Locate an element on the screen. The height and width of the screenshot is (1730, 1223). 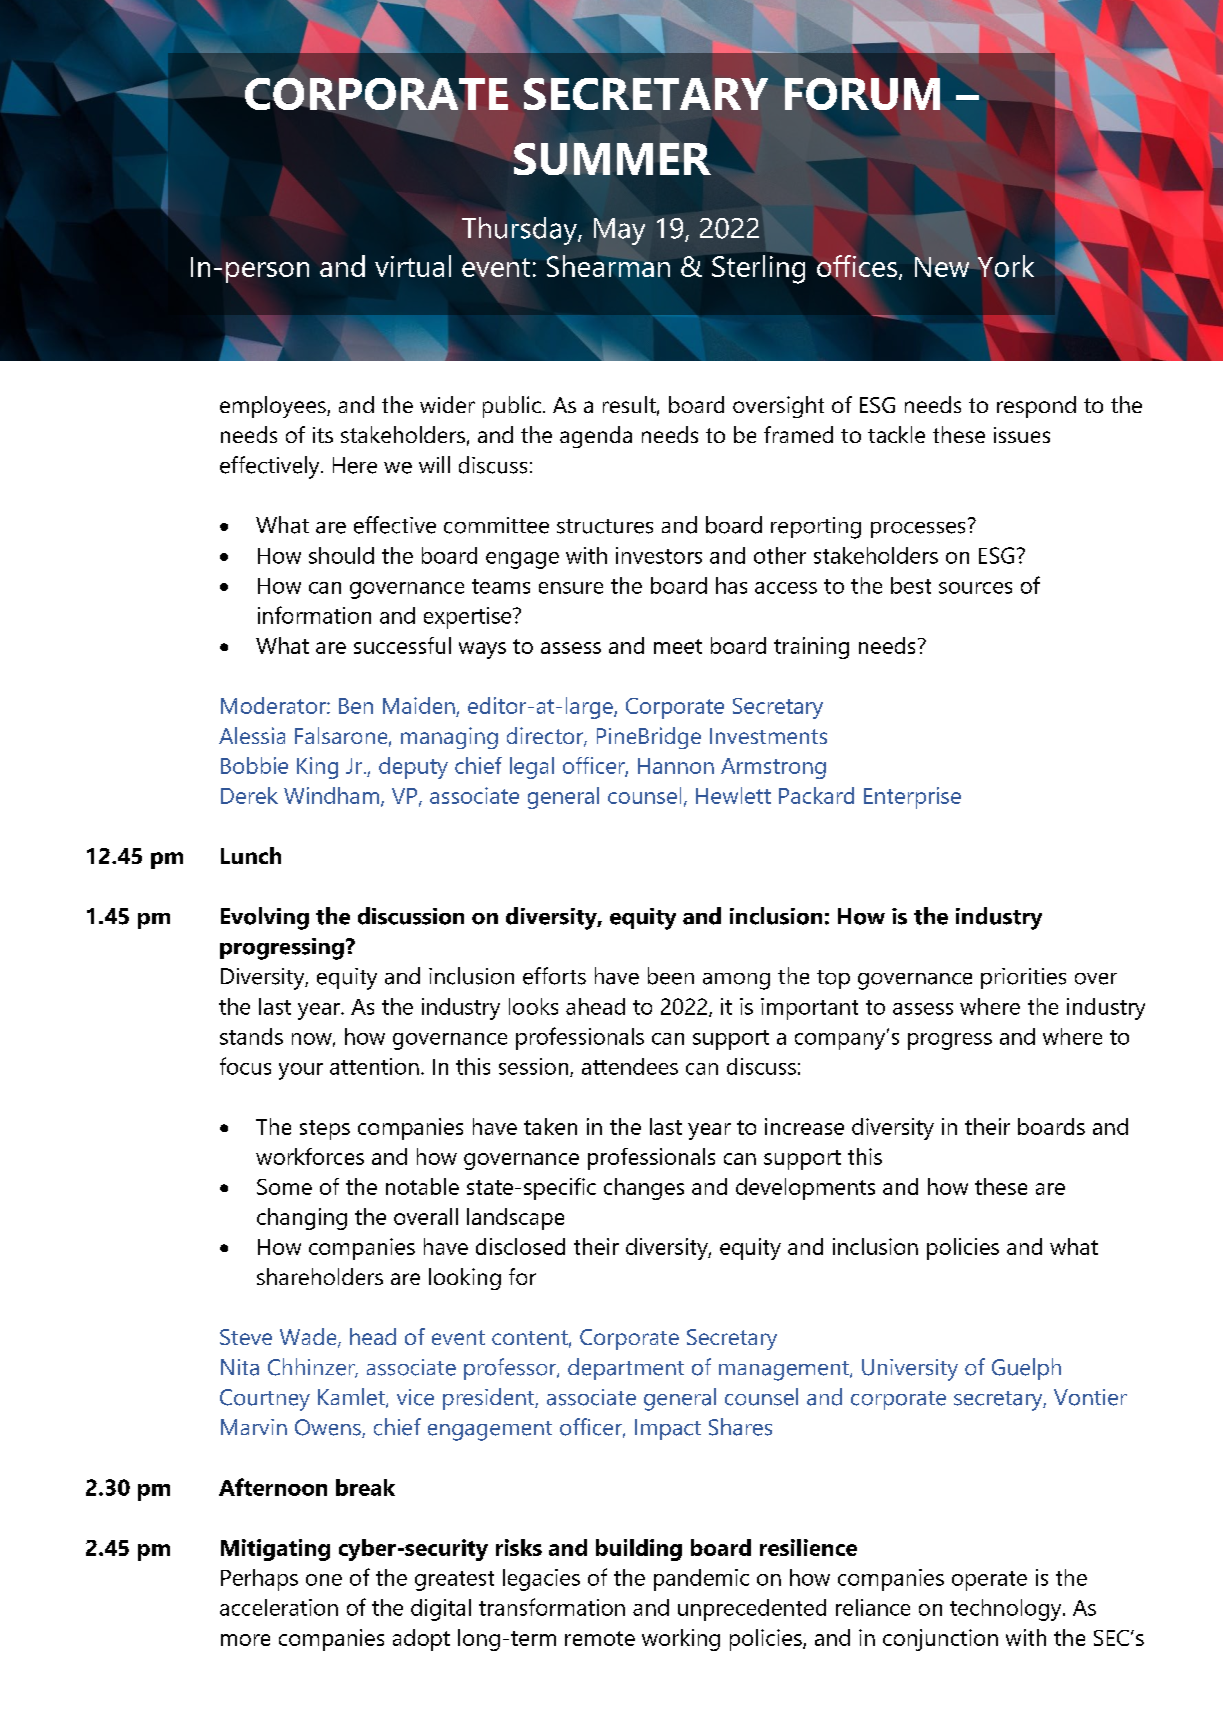
best is located at coordinates (911, 585).
